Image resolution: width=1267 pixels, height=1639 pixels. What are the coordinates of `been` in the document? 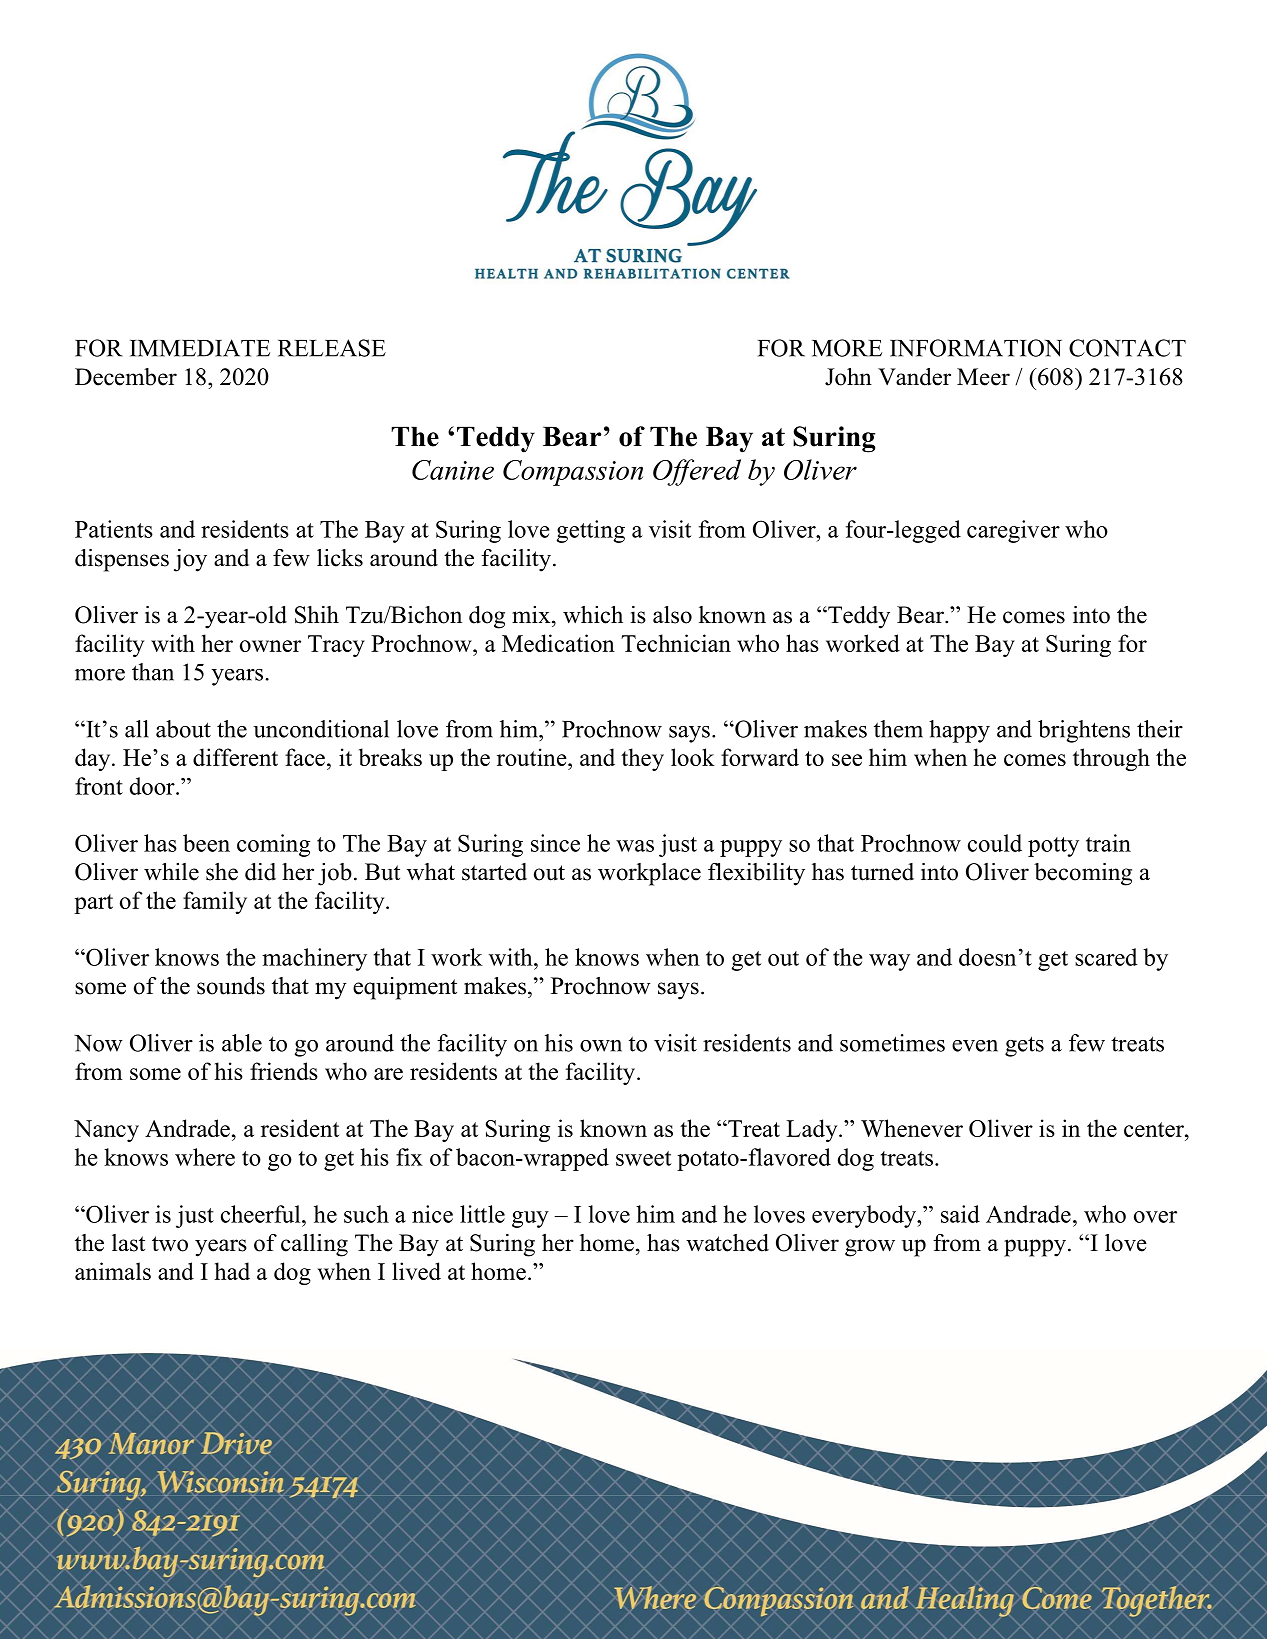 It's located at (206, 843).
